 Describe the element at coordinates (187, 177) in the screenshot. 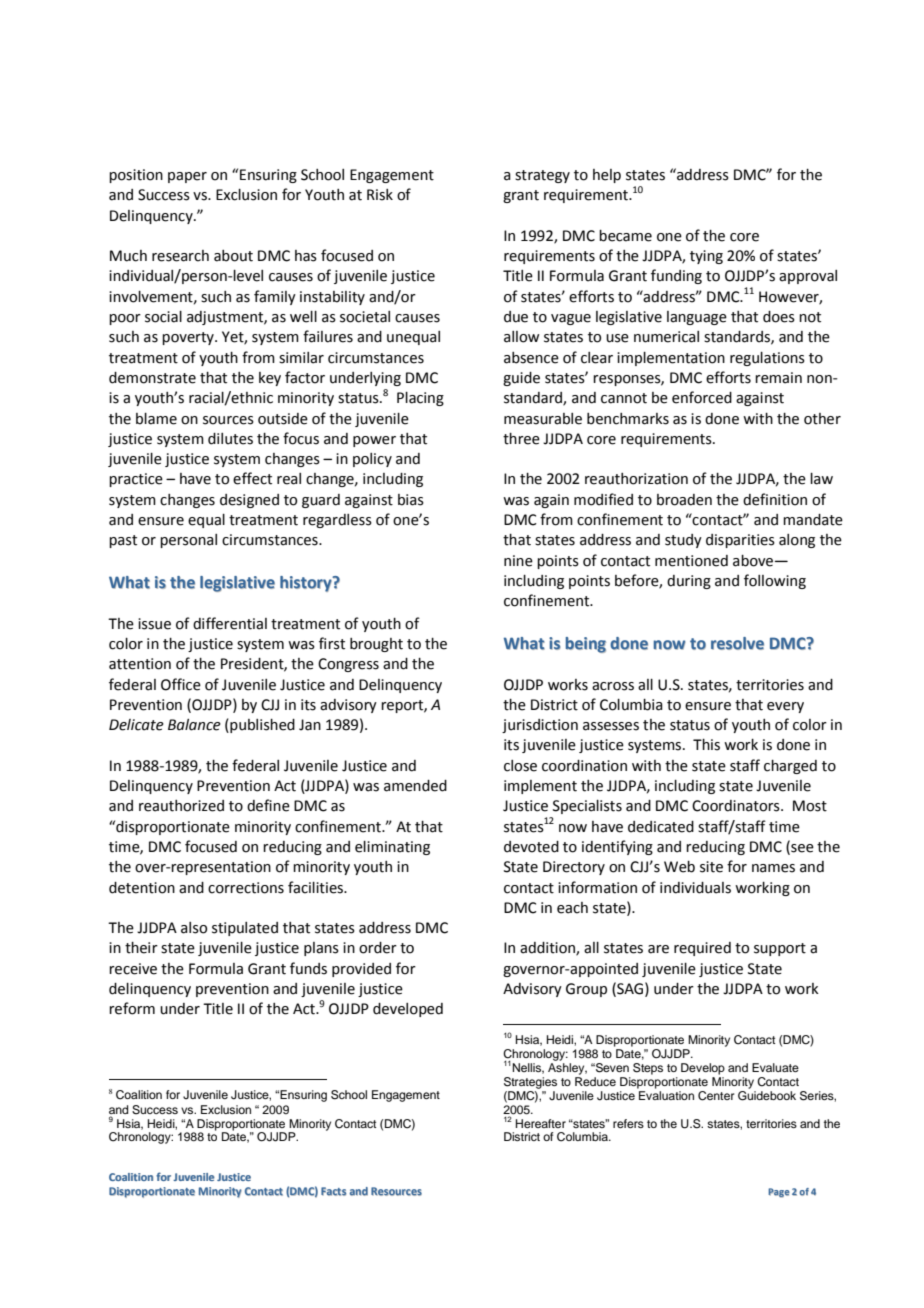

I see `paper` at that location.
